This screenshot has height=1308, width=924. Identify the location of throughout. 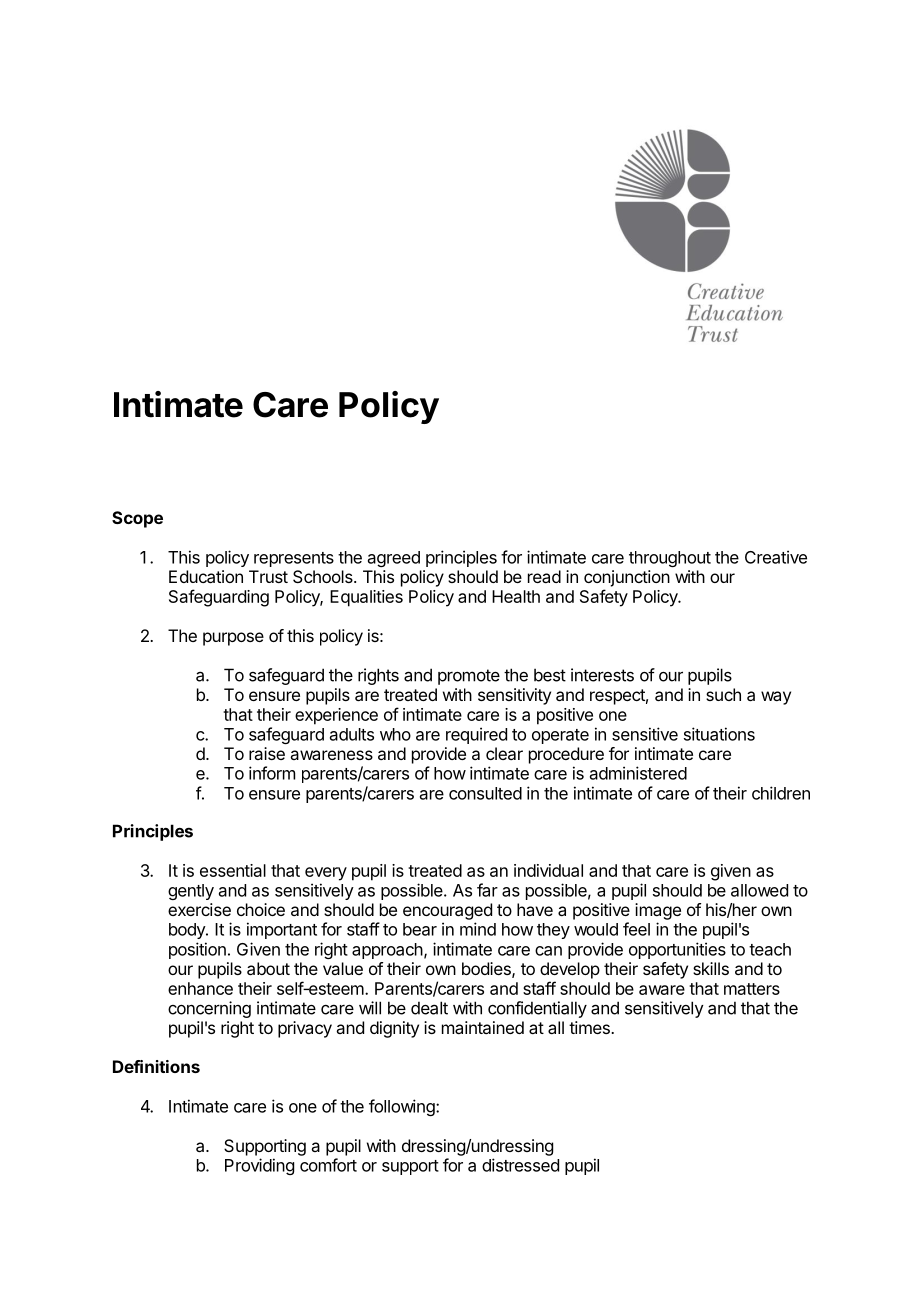
(670, 559).
